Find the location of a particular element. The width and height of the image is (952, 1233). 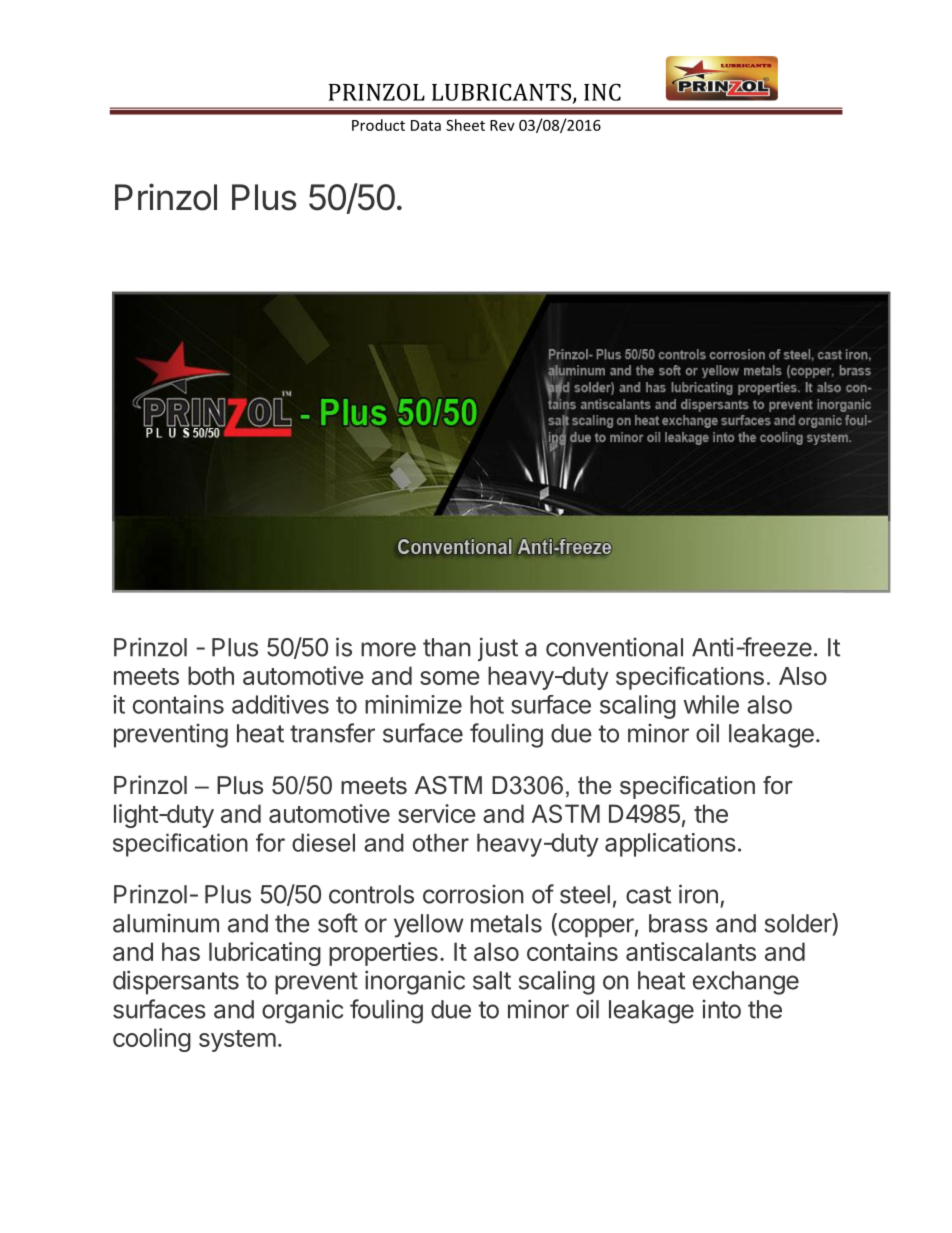

Product is located at coordinates (378, 125).
